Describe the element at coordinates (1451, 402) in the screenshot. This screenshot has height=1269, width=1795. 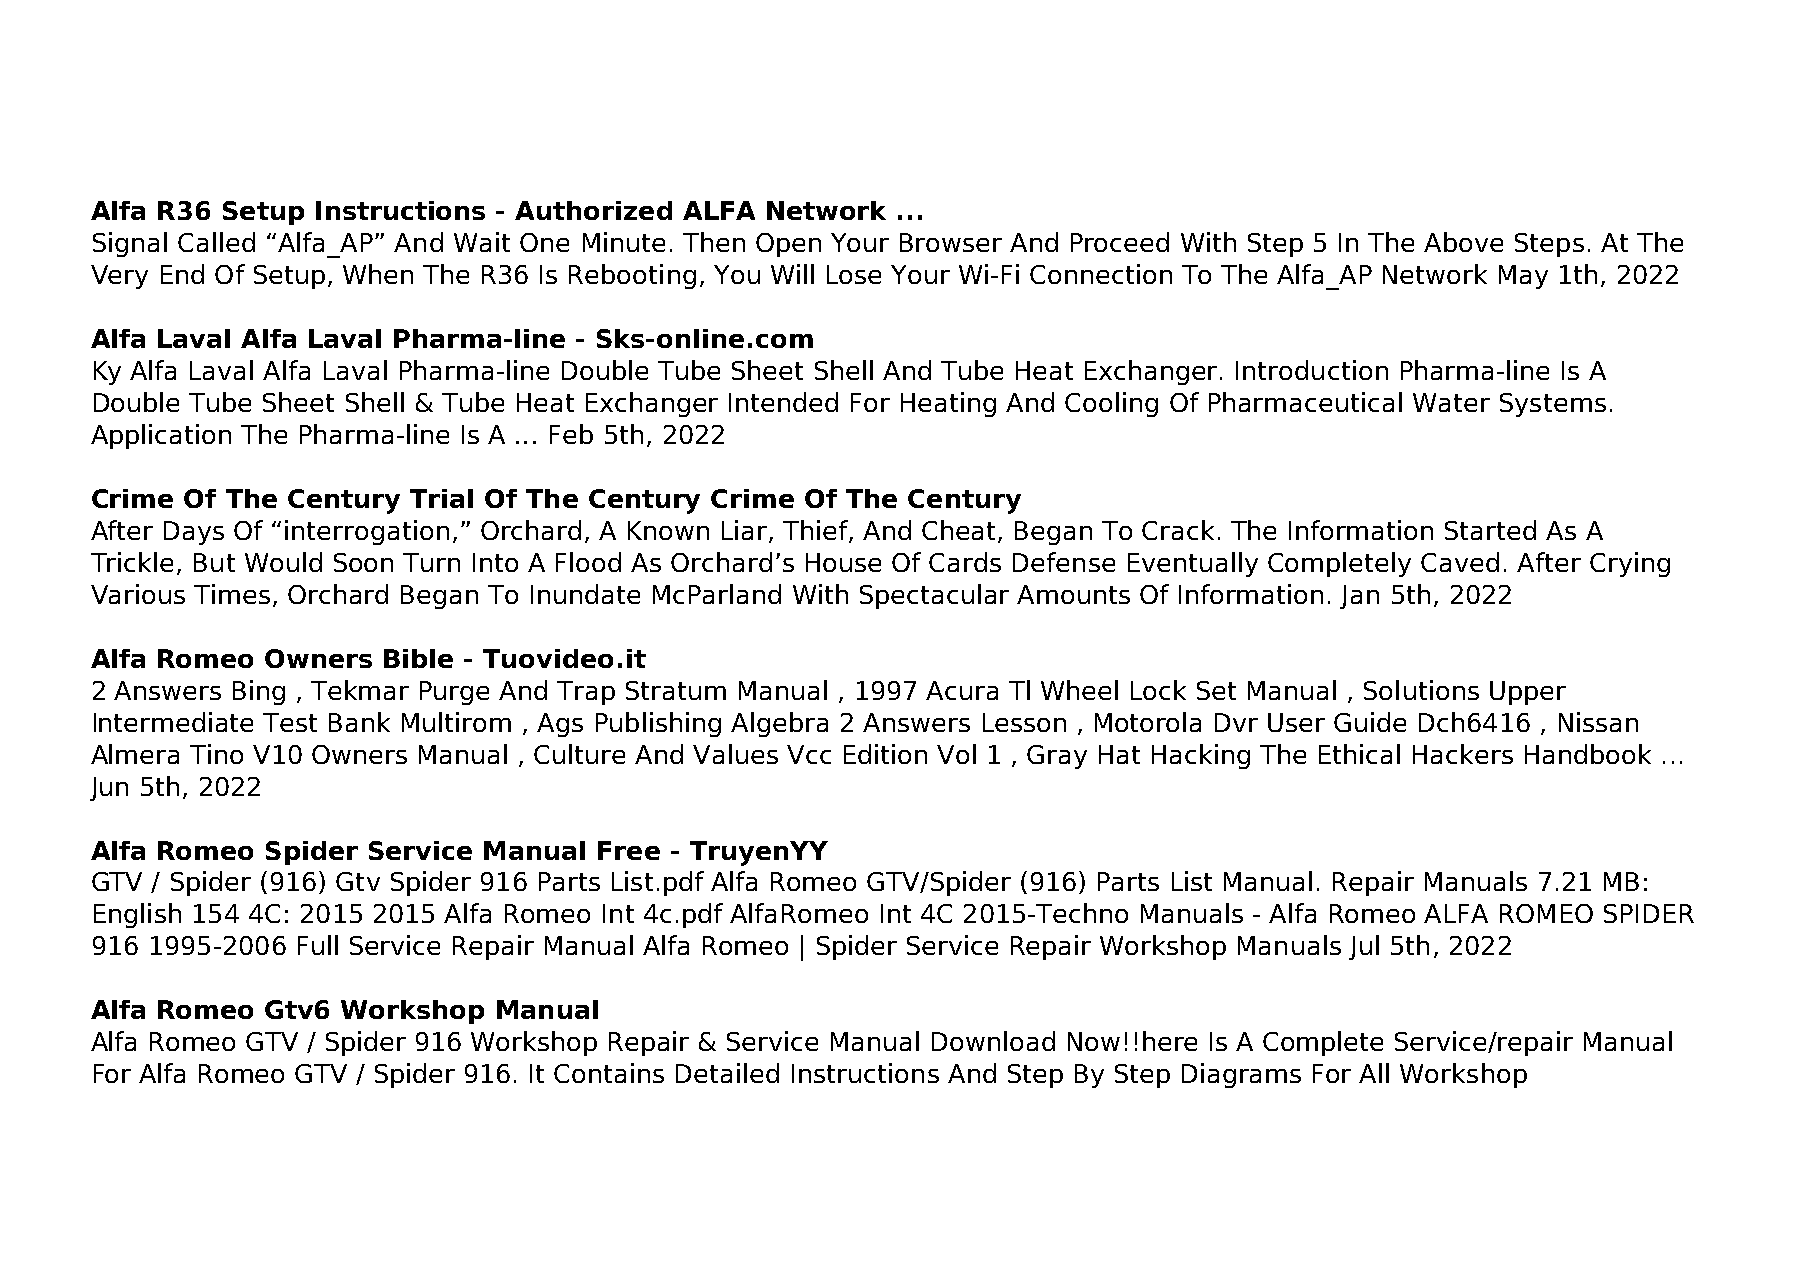
I see `Water` at that location.
